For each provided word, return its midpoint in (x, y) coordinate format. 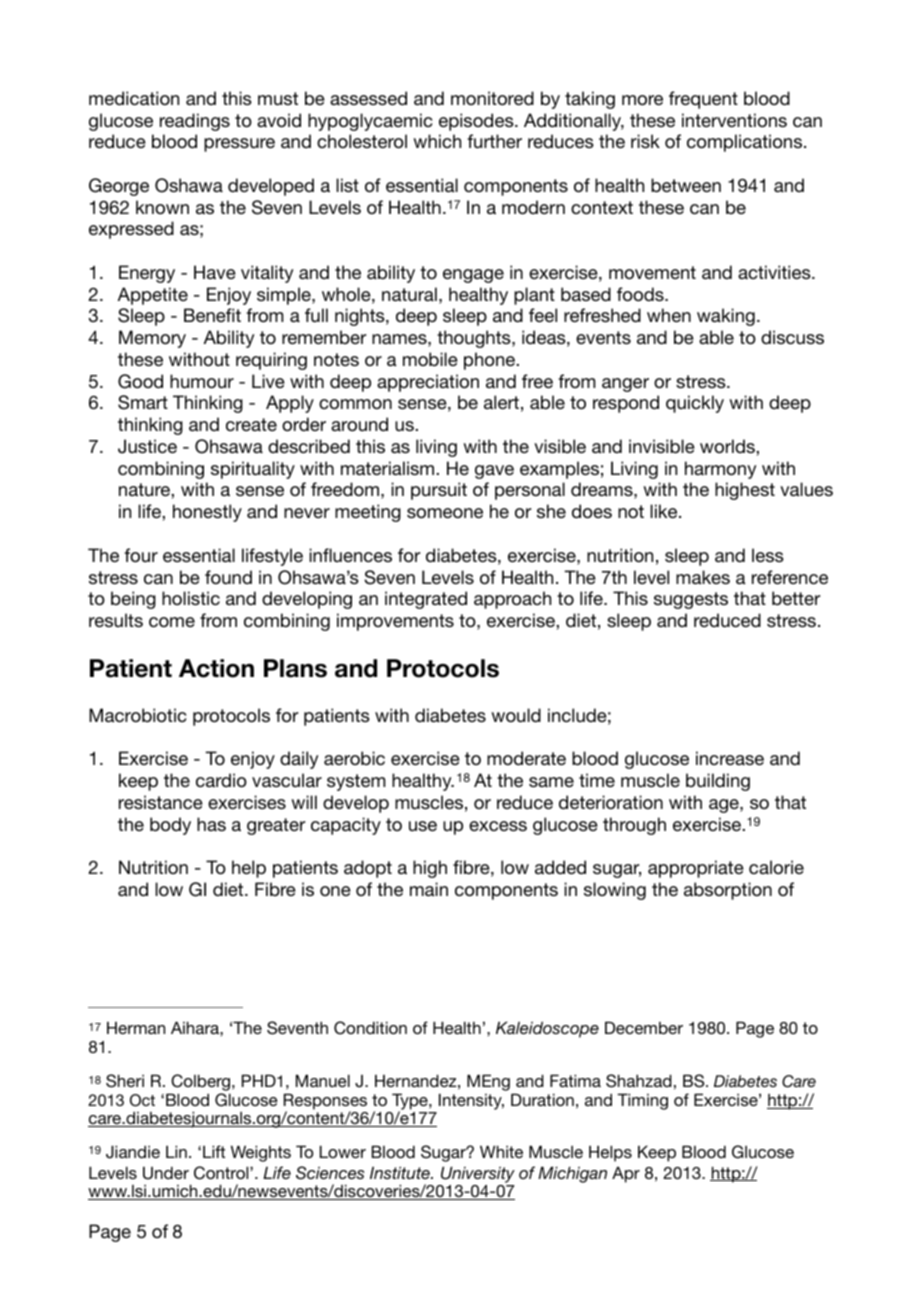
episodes (477, 122)
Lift (214, 1151)
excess (498, 826)
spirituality (253, 470)
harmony (720, 470)
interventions (734, 120)
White (501, 1151)
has (211, 824)
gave (494, 472)
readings (195, 122)
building (718, 782)
